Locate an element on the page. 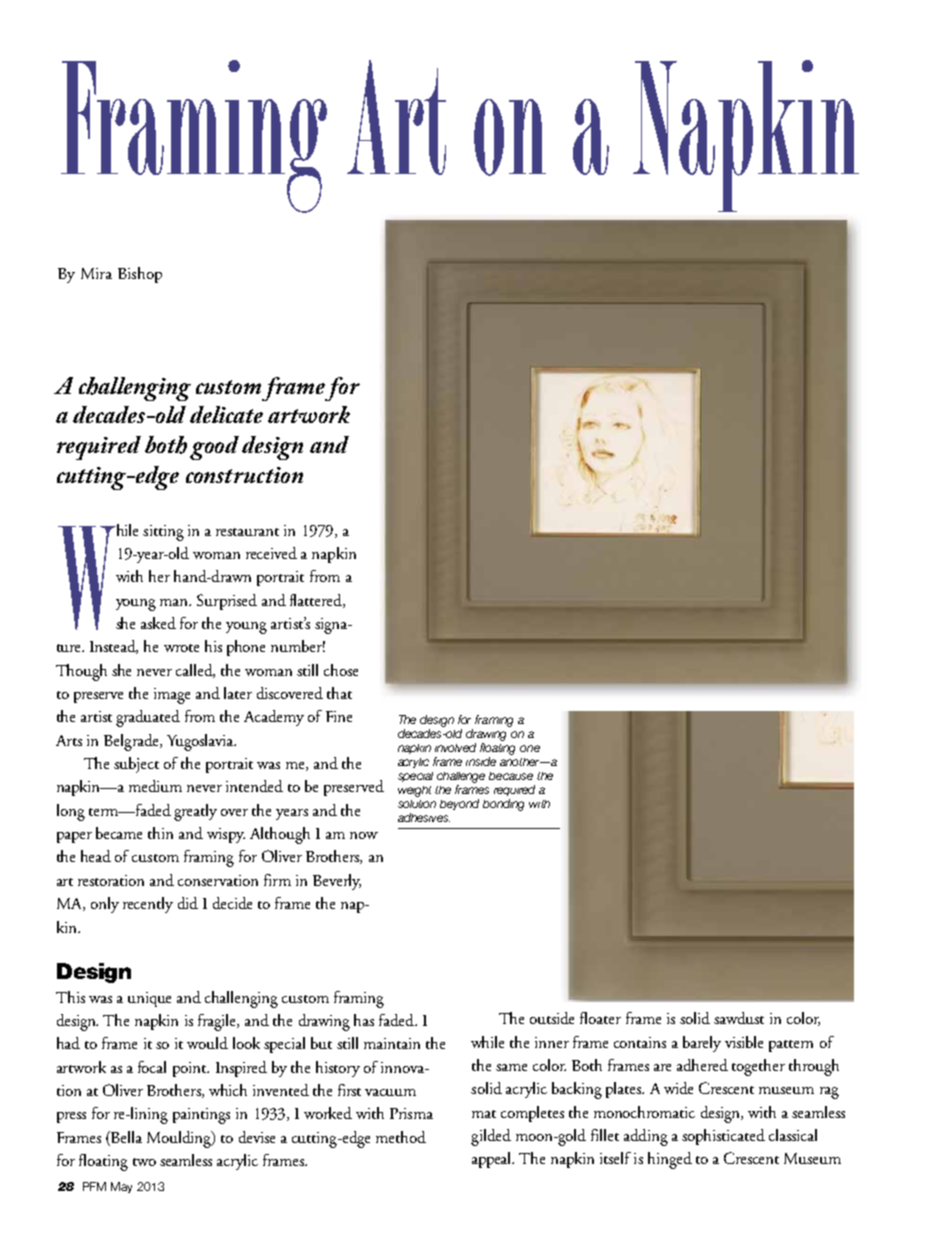 The height and width of the image is (1233, 952). inside is located at coordinates (481, 761).
